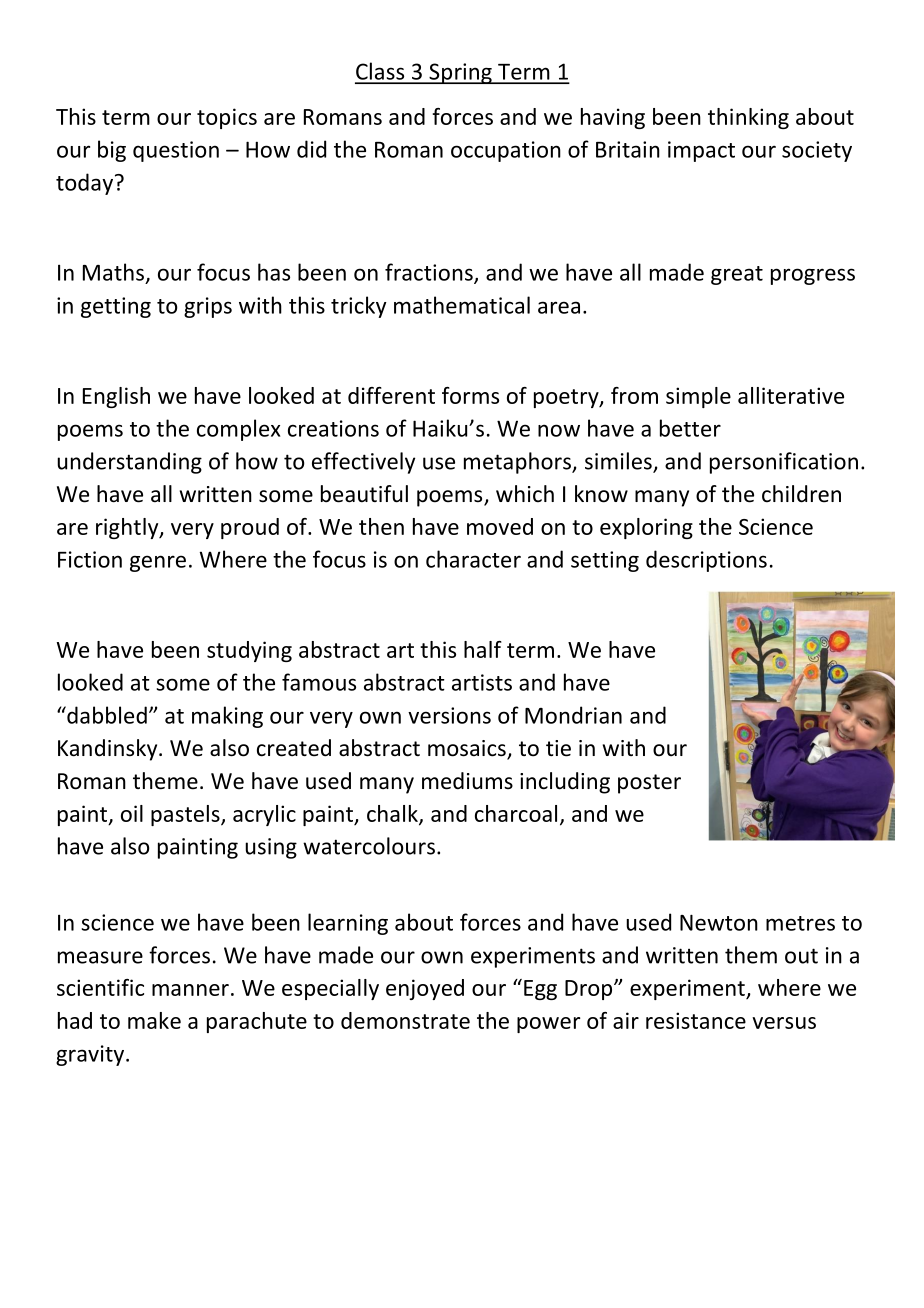  What do you see at coordinates (449, 715) in the document?
I see `versions` at bounding box center [449, 715].
